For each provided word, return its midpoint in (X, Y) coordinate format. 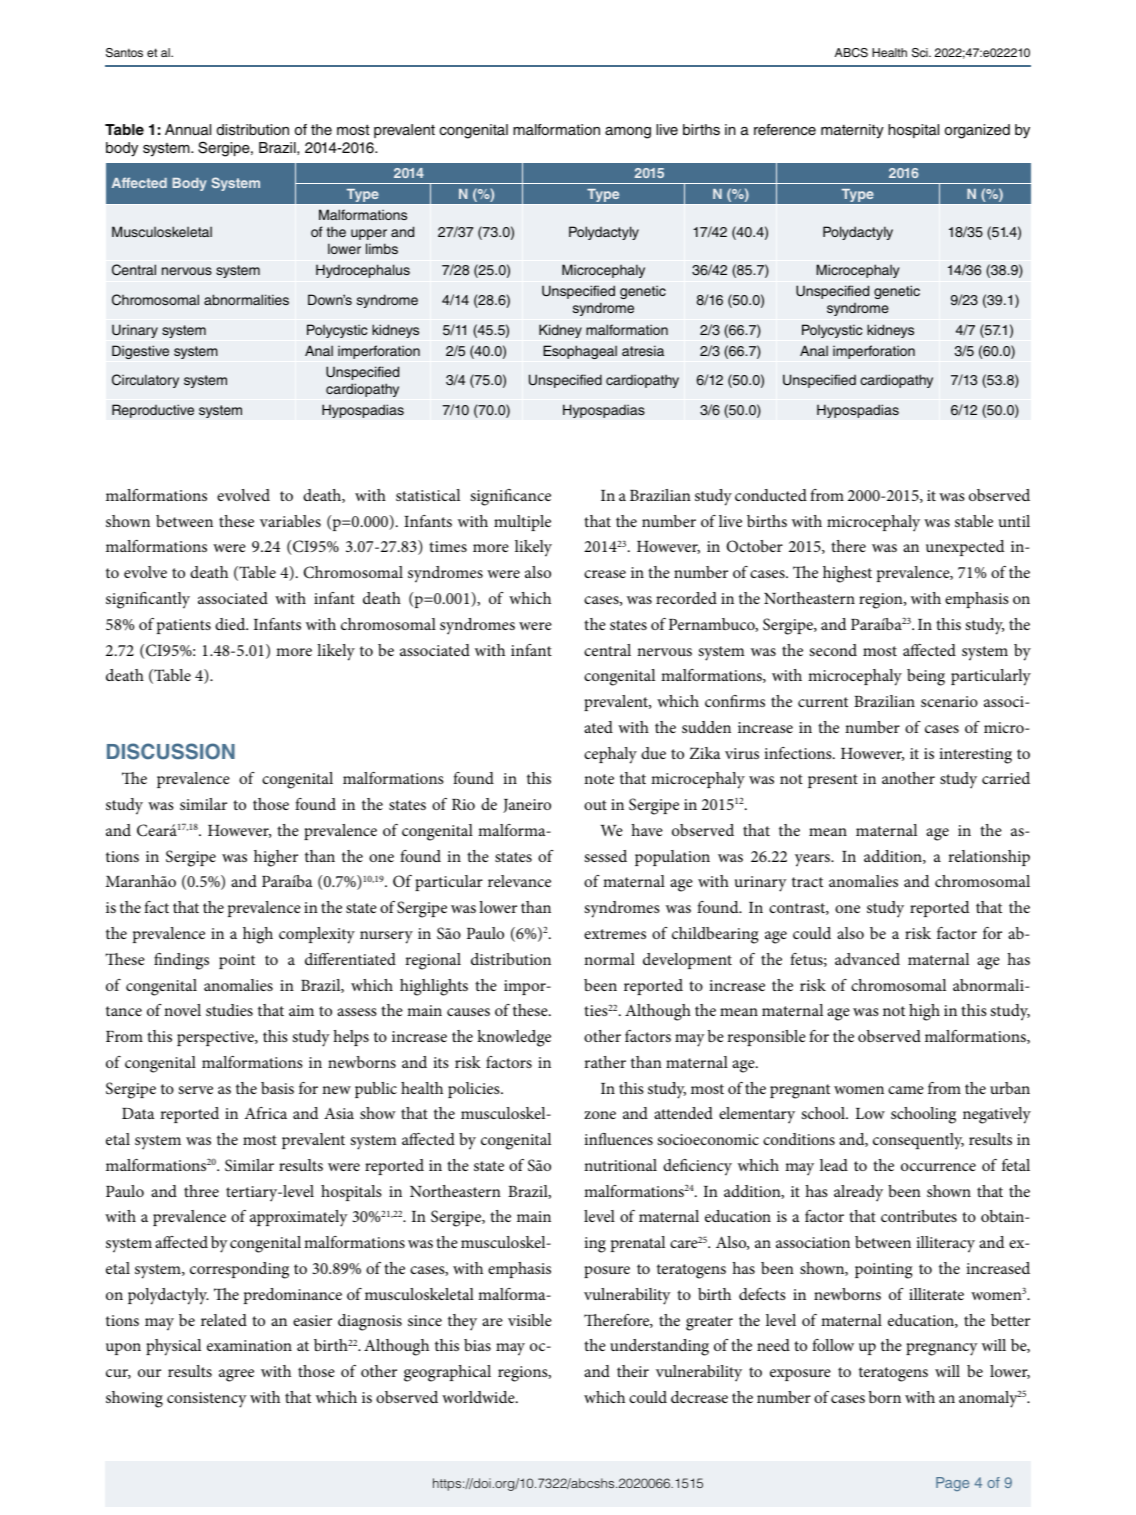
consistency (207, 1400)
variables (290, 521)
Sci (921, 53)
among (628, 133)
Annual (188, 129)
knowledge (514, 1038)
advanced (867, 959)
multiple (522, 523)
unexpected (965, 548)
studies (229, 1010)
